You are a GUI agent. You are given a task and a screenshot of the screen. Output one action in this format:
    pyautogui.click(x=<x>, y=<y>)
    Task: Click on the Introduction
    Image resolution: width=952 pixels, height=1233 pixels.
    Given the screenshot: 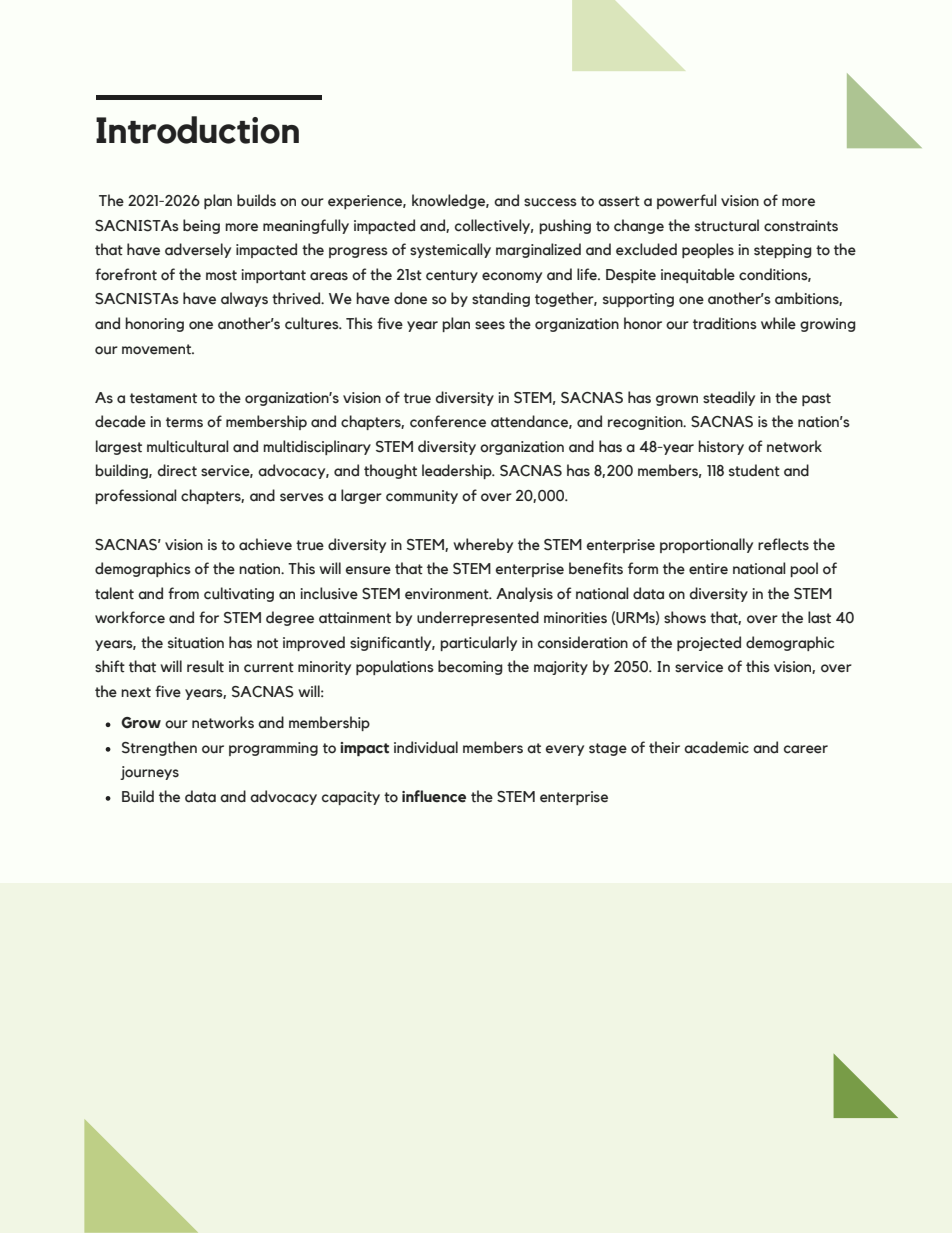 What is the action you would take?
    pyautogui.click(x=197, y=130)
